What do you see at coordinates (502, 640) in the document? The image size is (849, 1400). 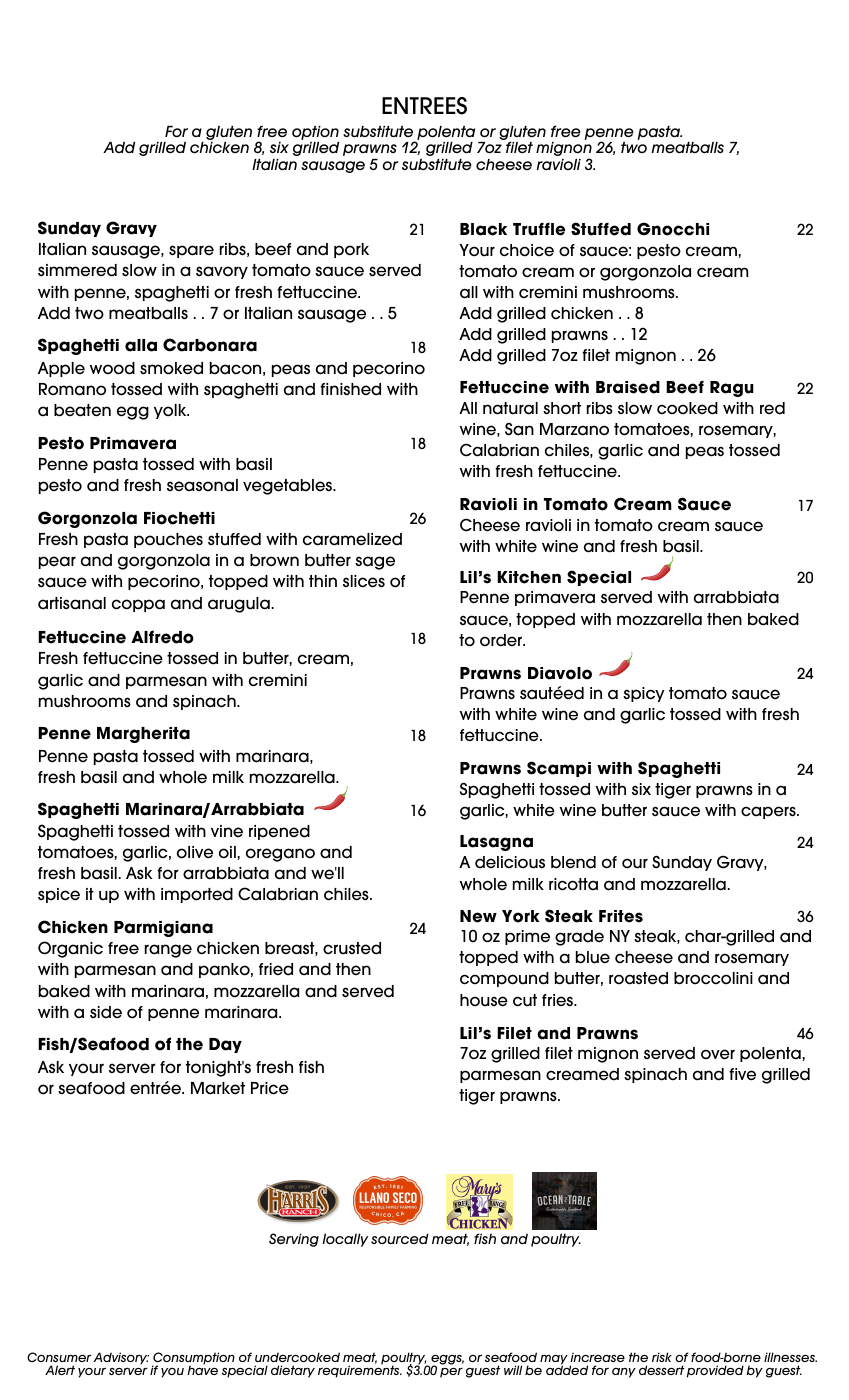 I see `order` at bounding box center [502, 640].
